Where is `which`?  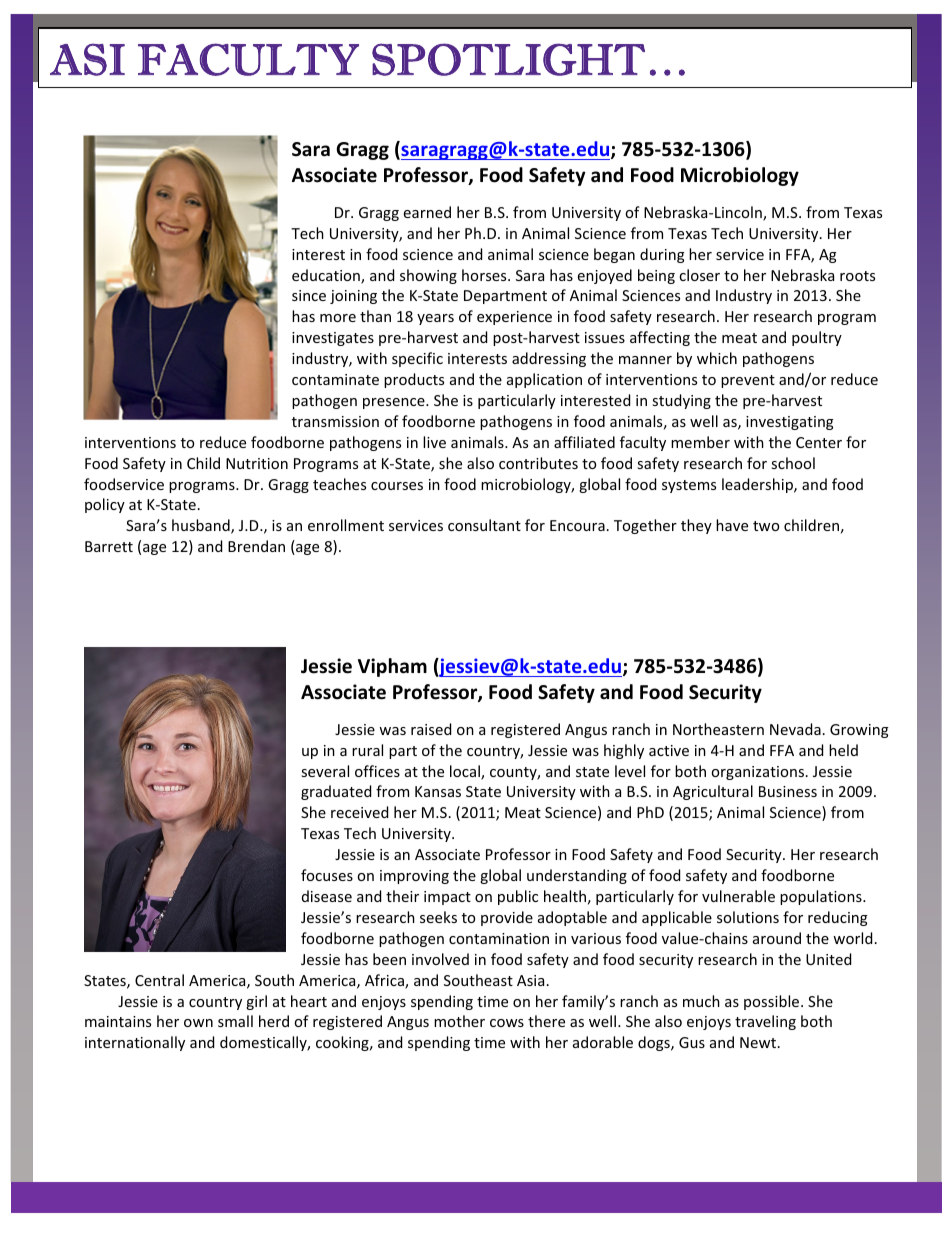 which is located at coordinates (717, 358).
